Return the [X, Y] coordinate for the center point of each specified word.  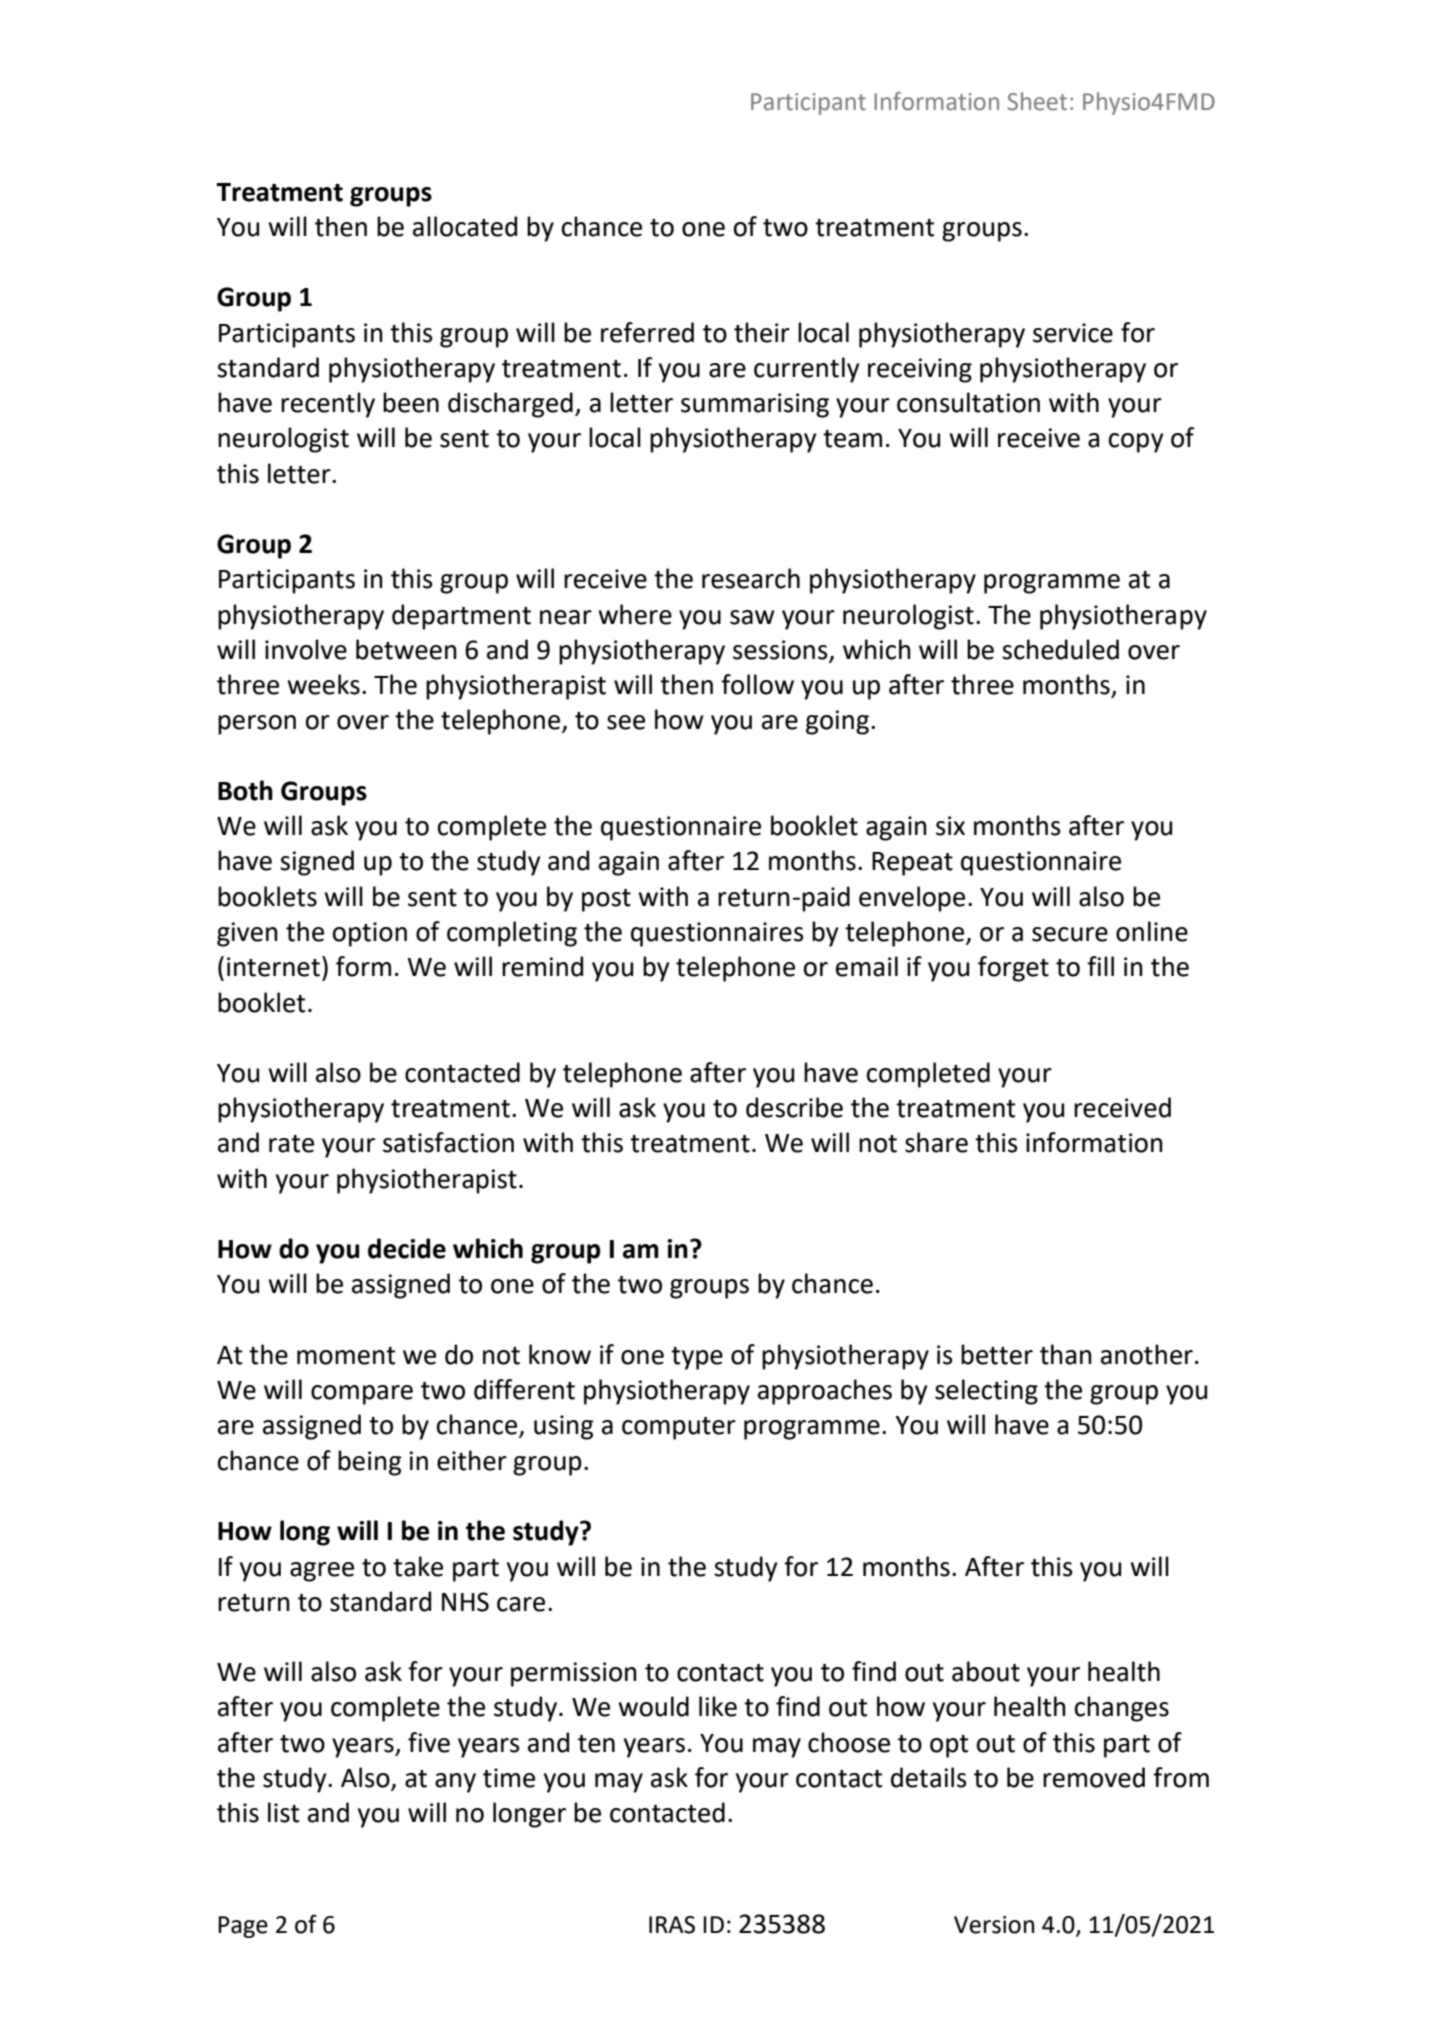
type [697, 1358]
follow [757, 684]
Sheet [1037, 101]
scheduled [1060, 649]
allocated [465, 226]
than [1066, 1354]
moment [346, 1356]
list [283, 1812]
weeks [323, 684]
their [762, 332]
